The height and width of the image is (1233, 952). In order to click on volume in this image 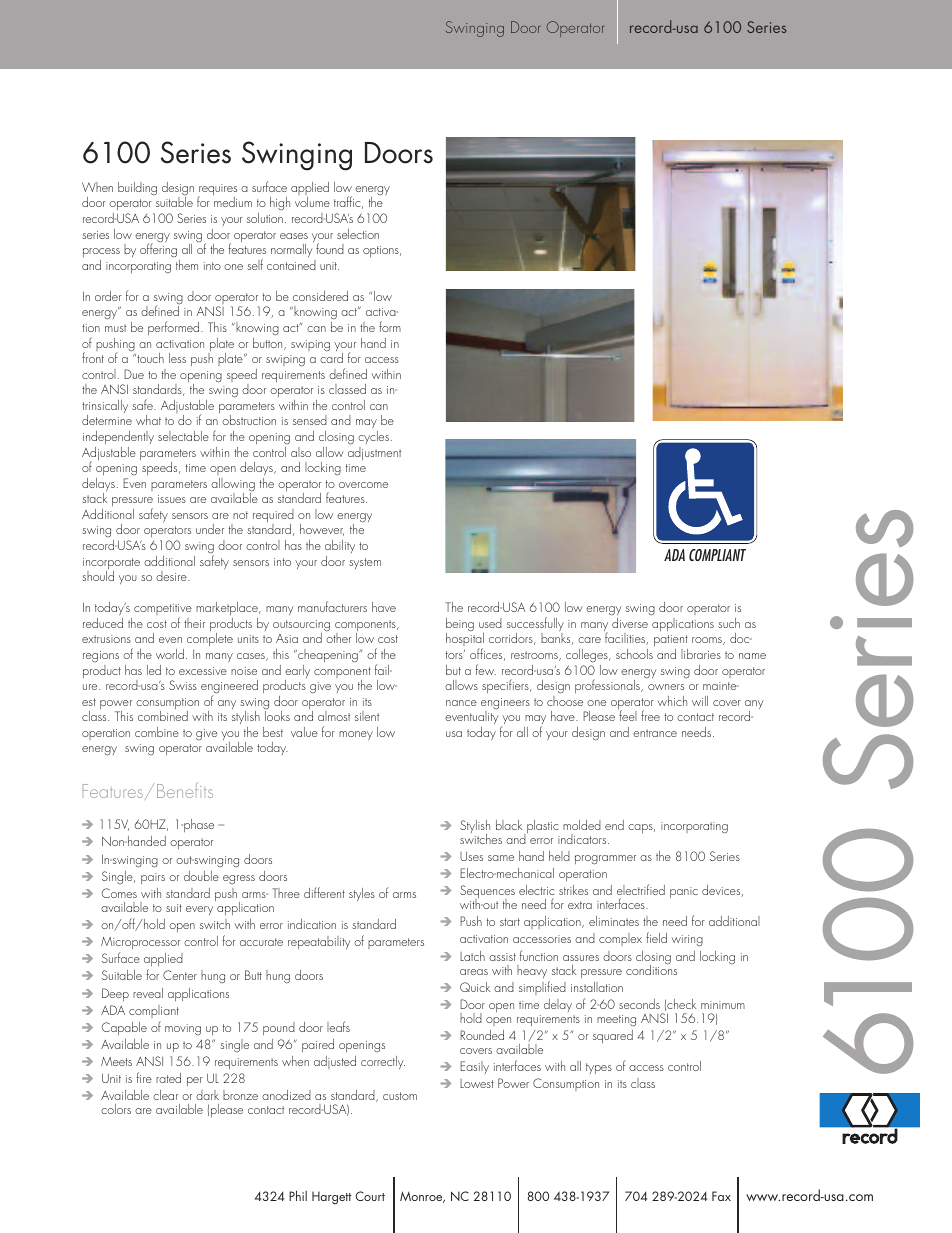, I will do `click(312, 202)`.
